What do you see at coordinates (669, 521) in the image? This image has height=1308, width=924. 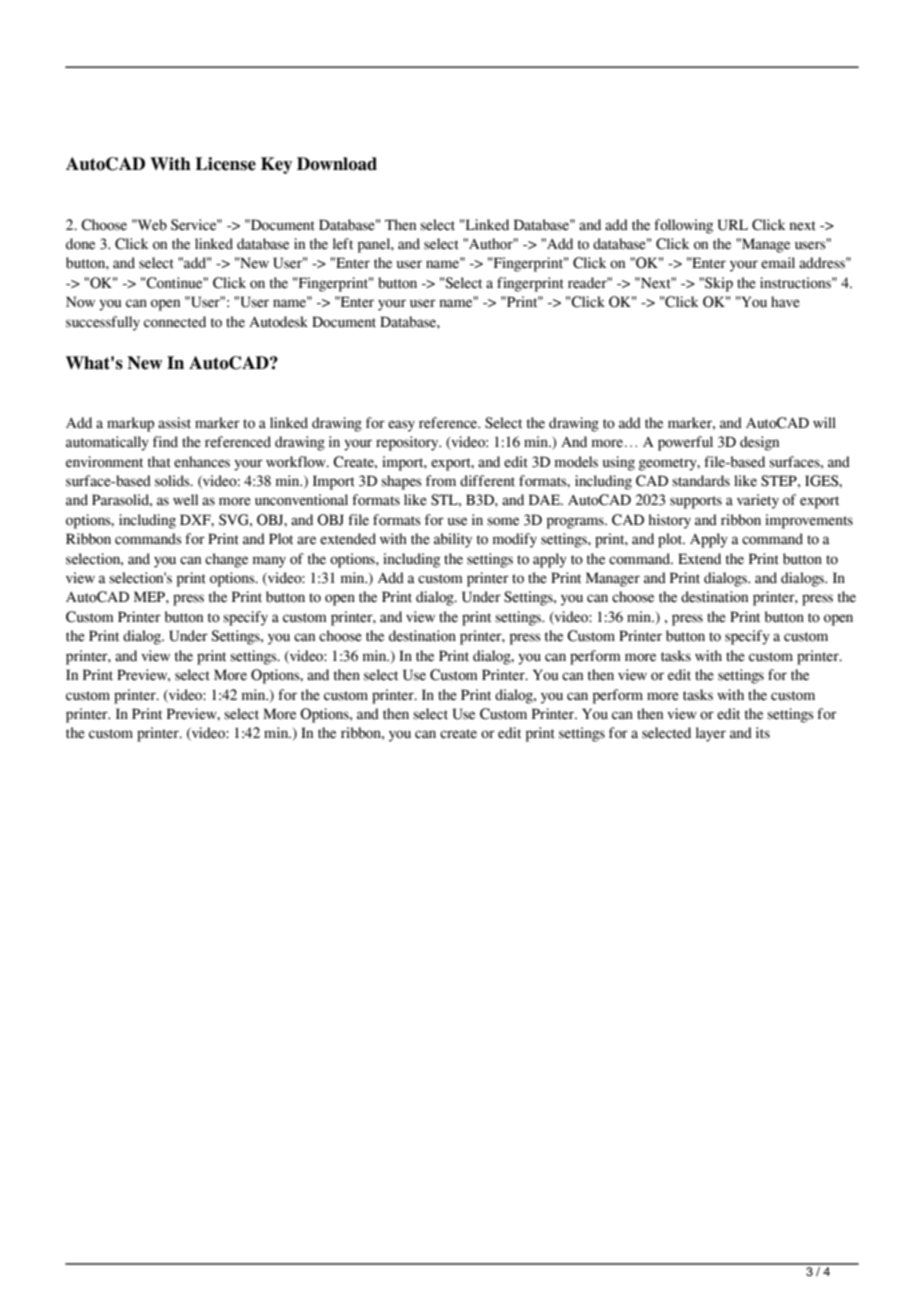 I see `history` at bounding box center [669, 521].
